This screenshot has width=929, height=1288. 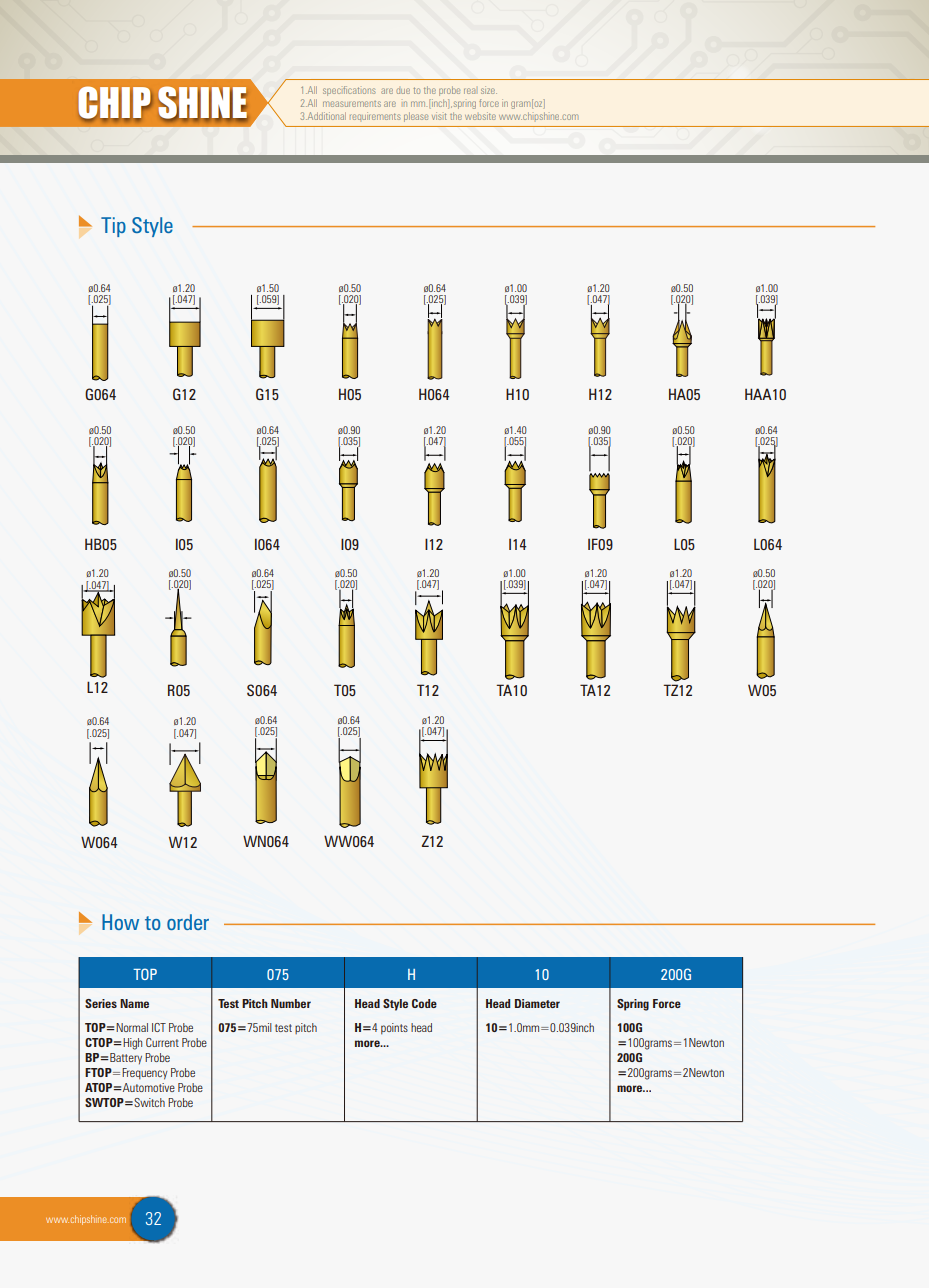 I want to click on website, so click(x=480, y=116).
